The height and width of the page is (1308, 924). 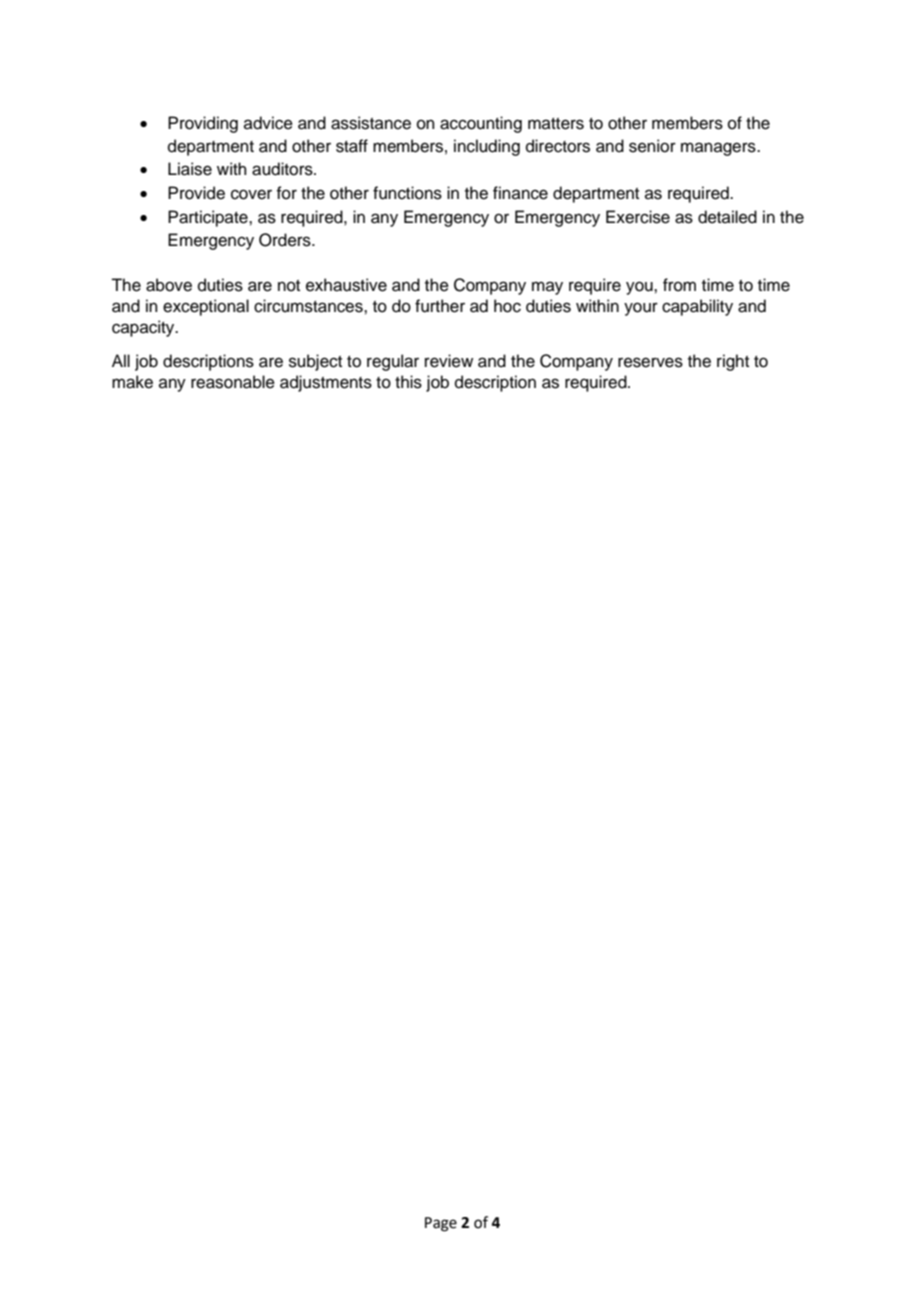 What do you see at coordinates (652, 146) in the page?
I see `senior` at bounding box center [652, 146].
